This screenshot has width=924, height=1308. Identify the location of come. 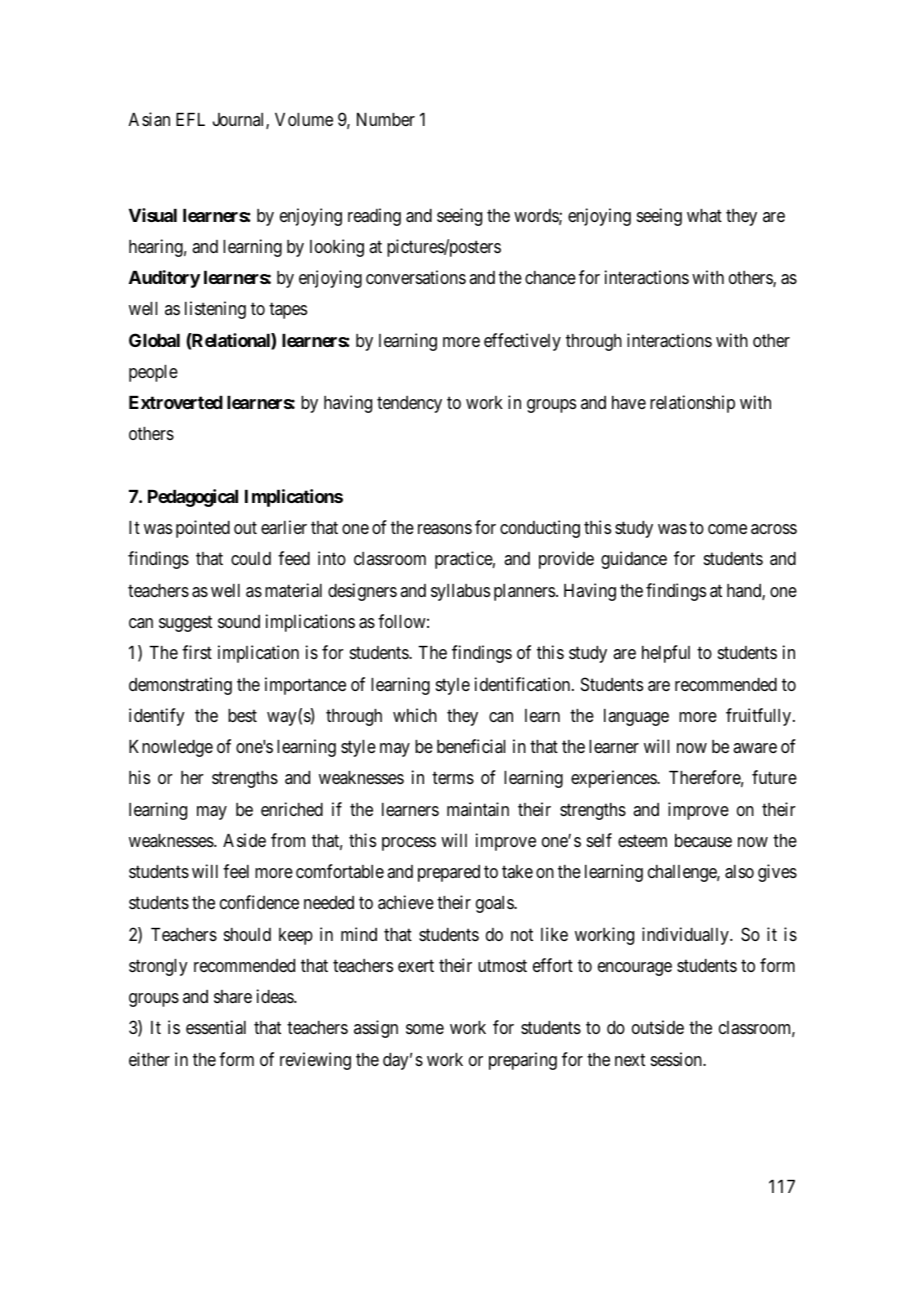
(727, 529).
